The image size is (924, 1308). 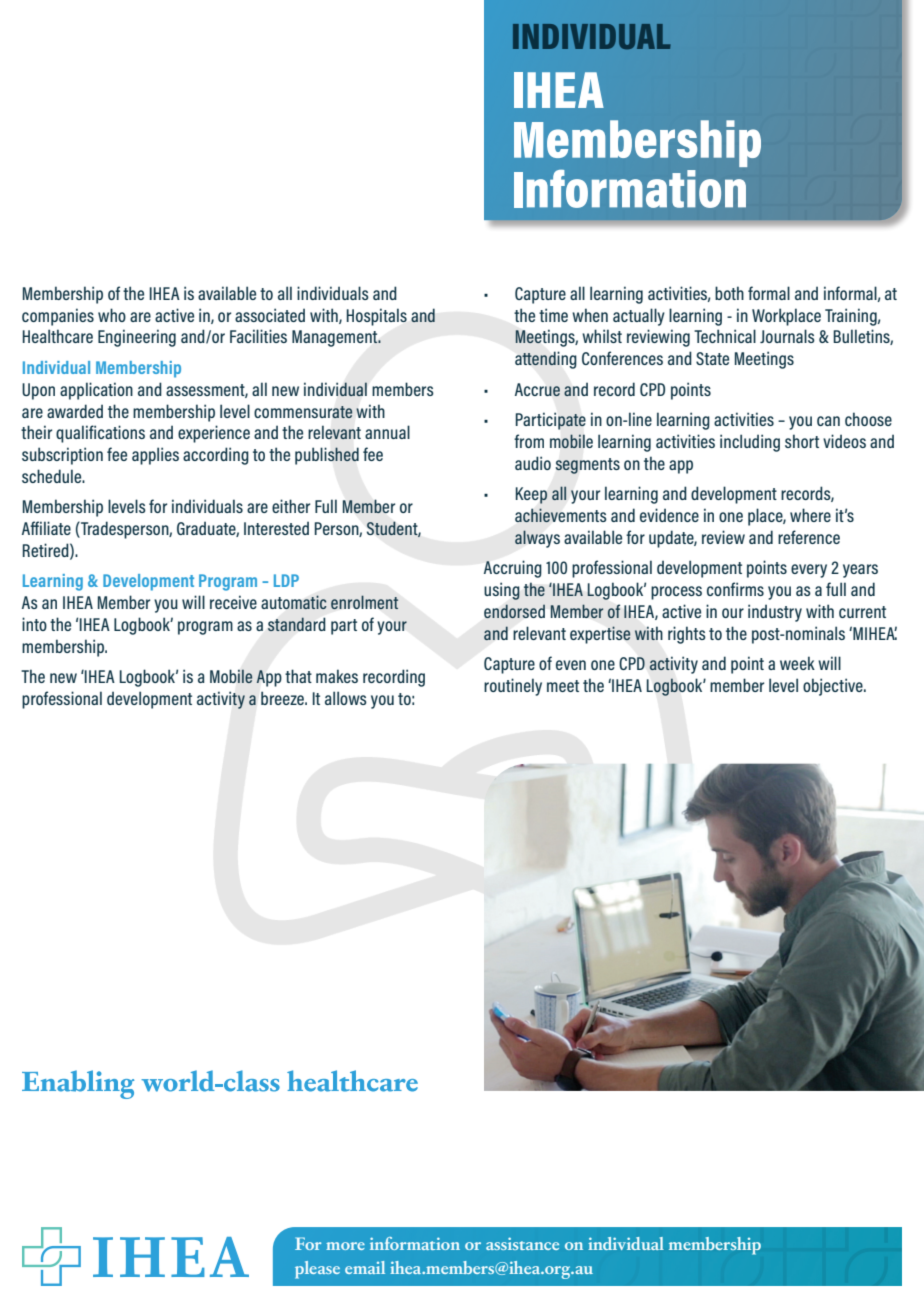 What do you see at coordinates (346, 698) in the page?
I see `allows` at bounding box center [346, 698].
